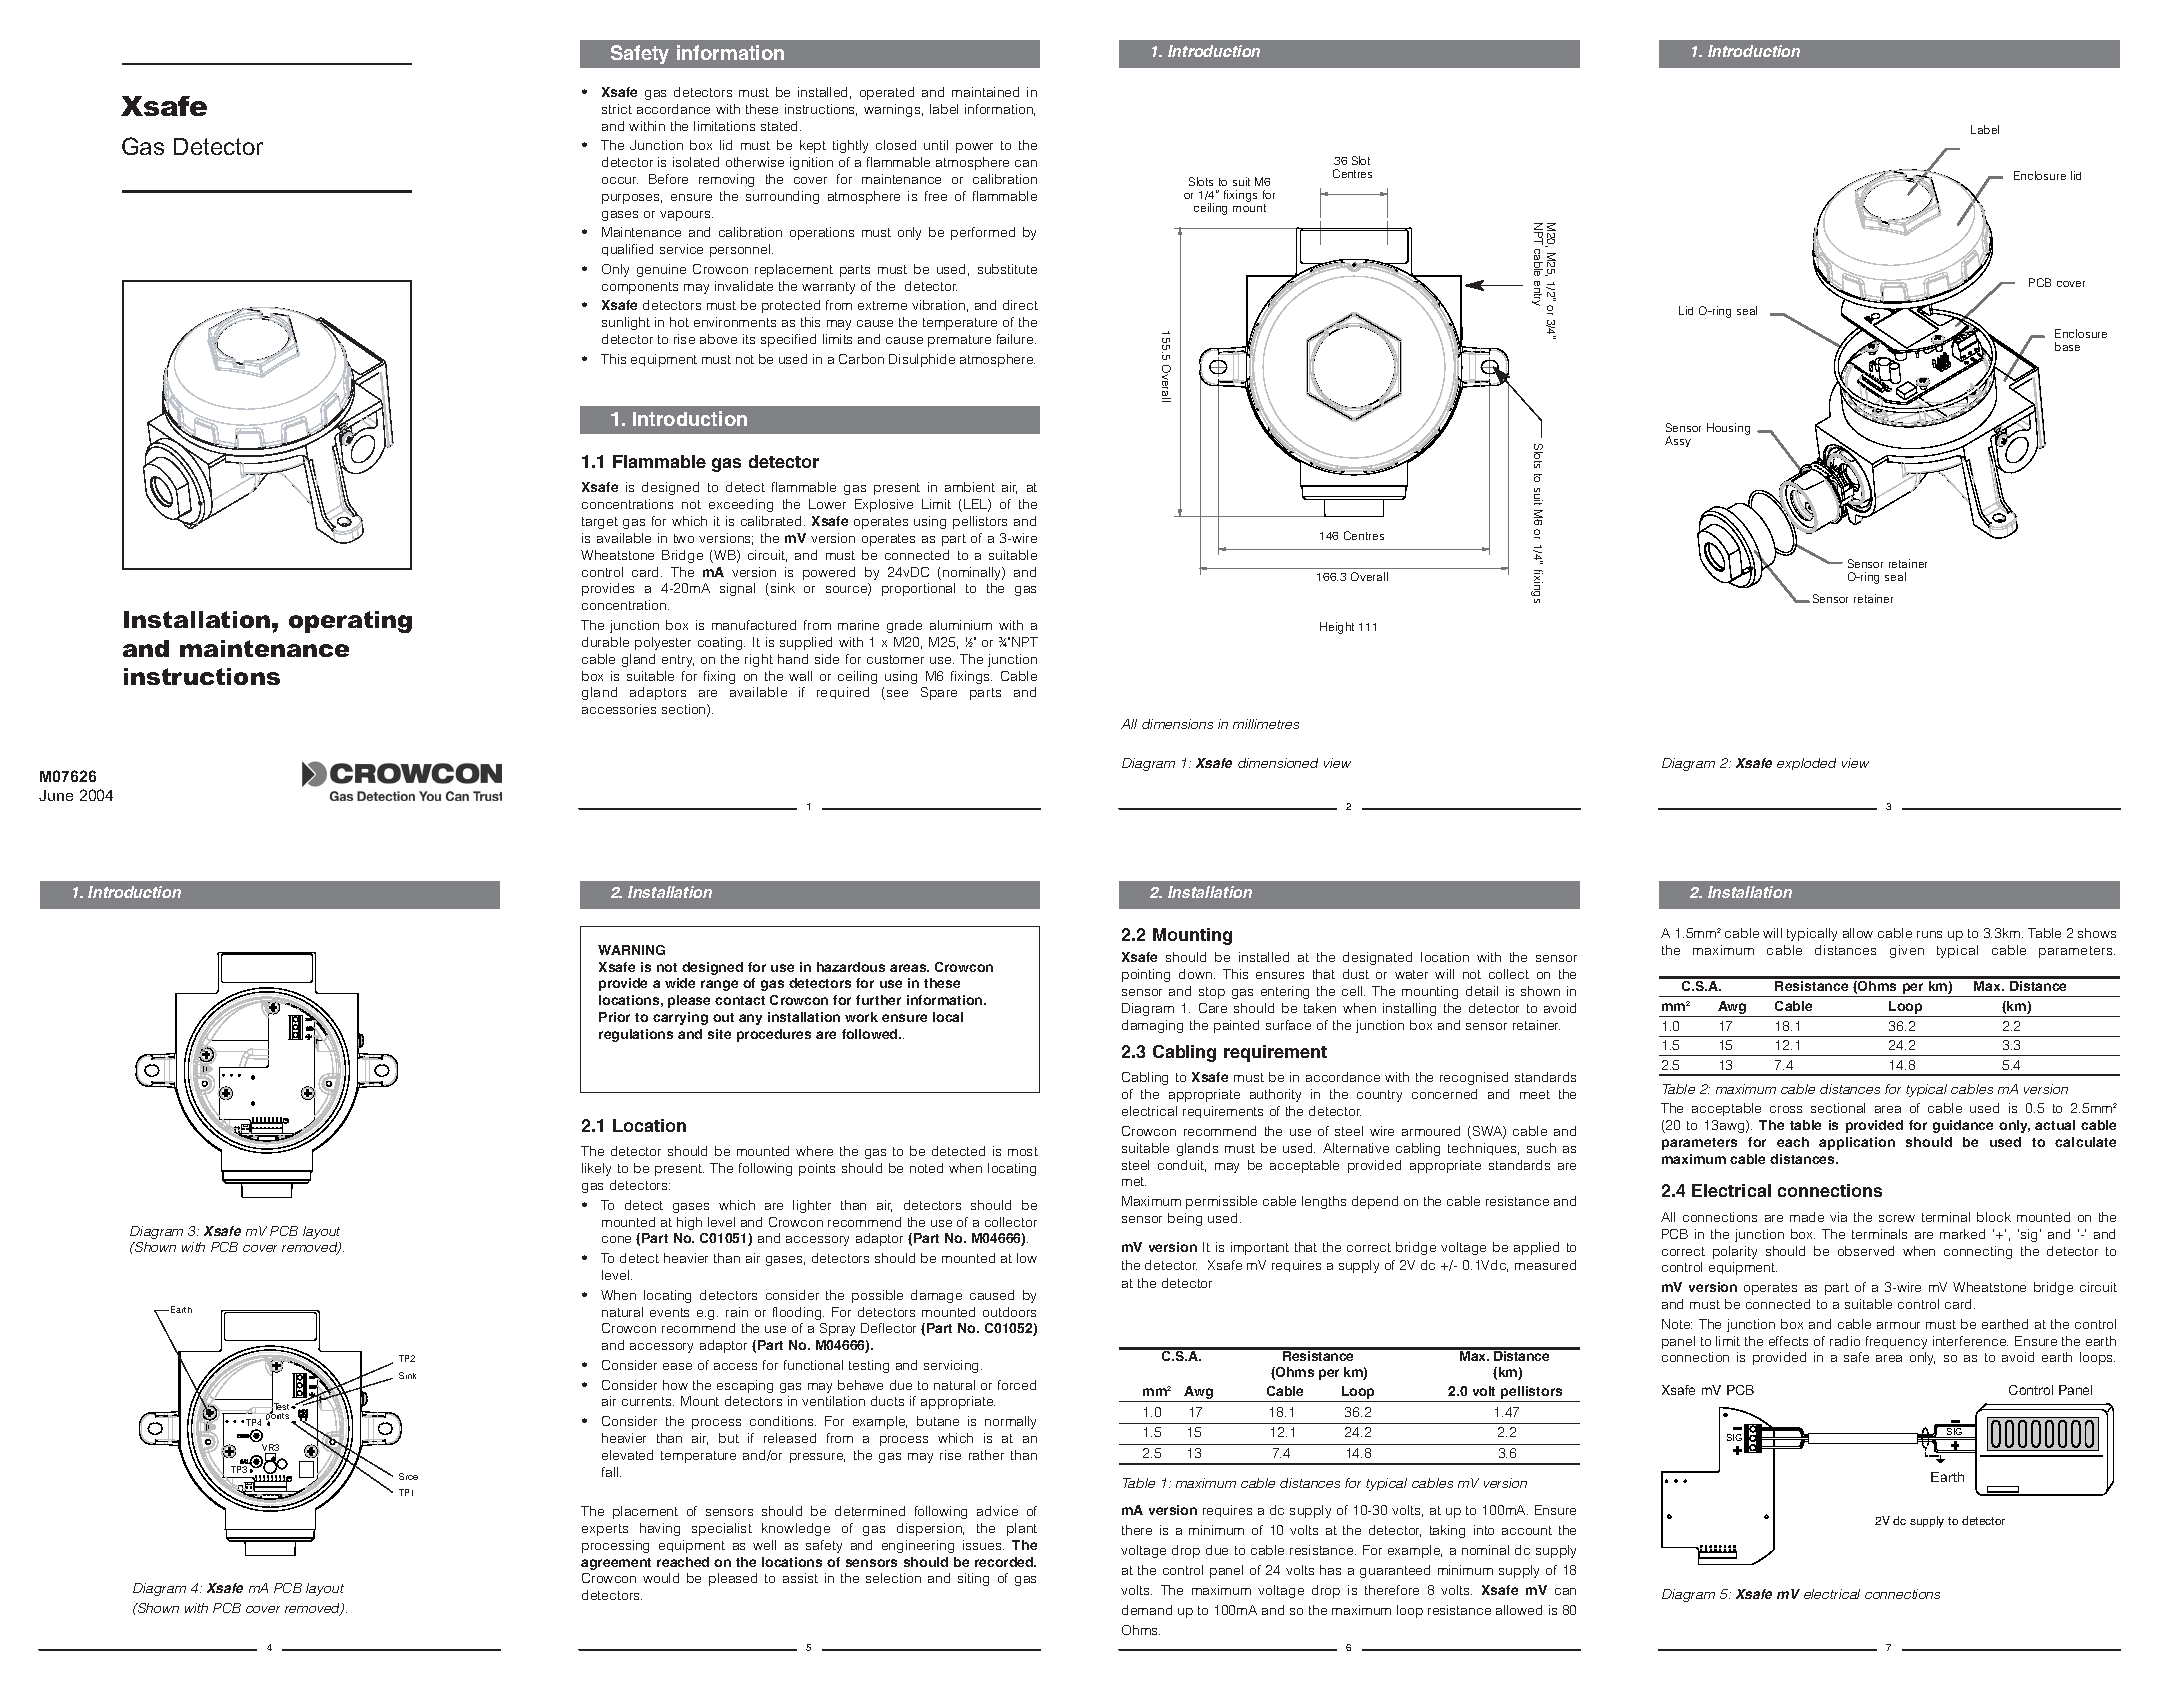 This screenshot has width=2159, height=1682. I want to click on cone, so click(616, 1239).
